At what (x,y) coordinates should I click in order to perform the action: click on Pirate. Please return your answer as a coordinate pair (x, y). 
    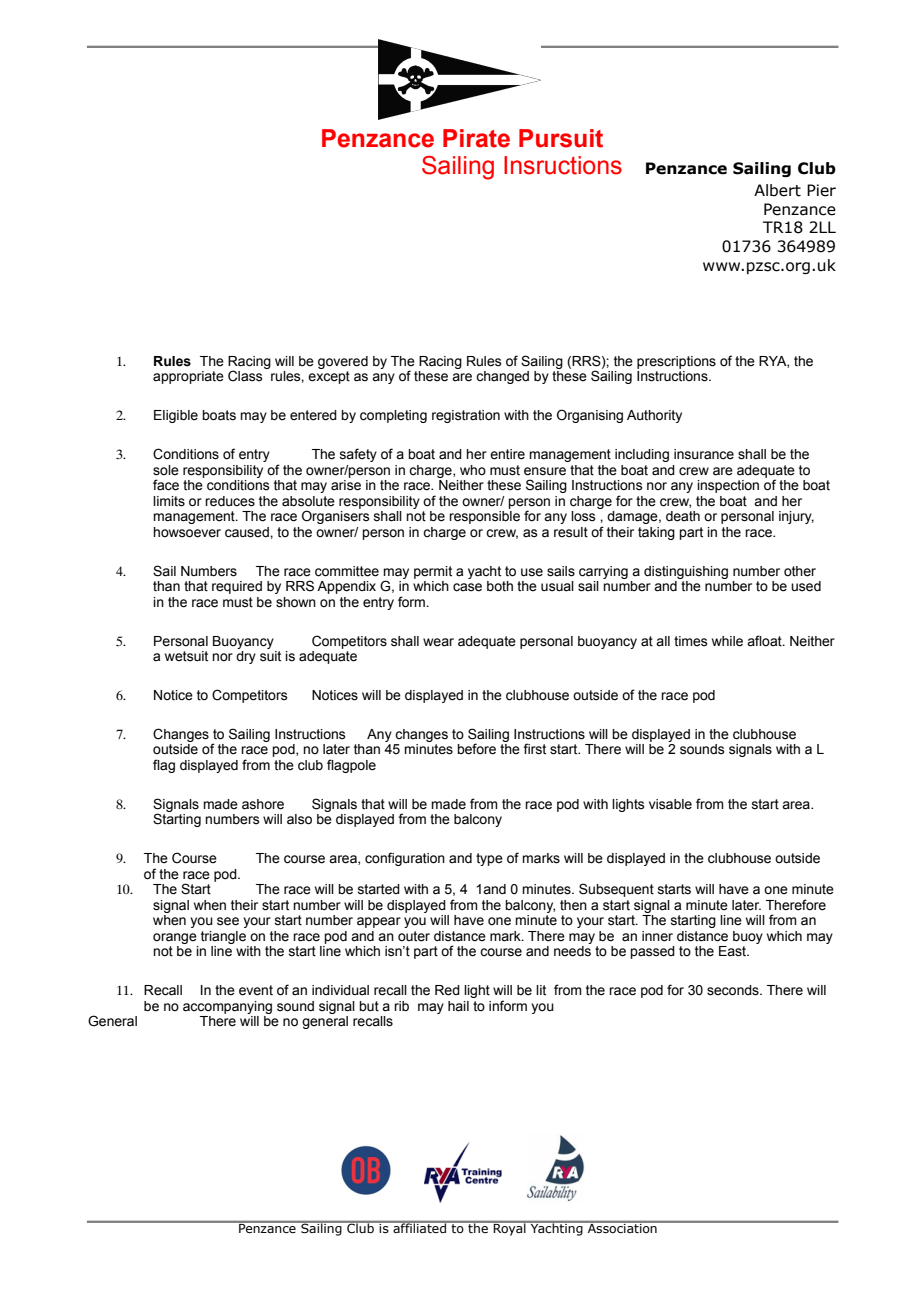
    Looking at the image, I should click on (476, 138).
